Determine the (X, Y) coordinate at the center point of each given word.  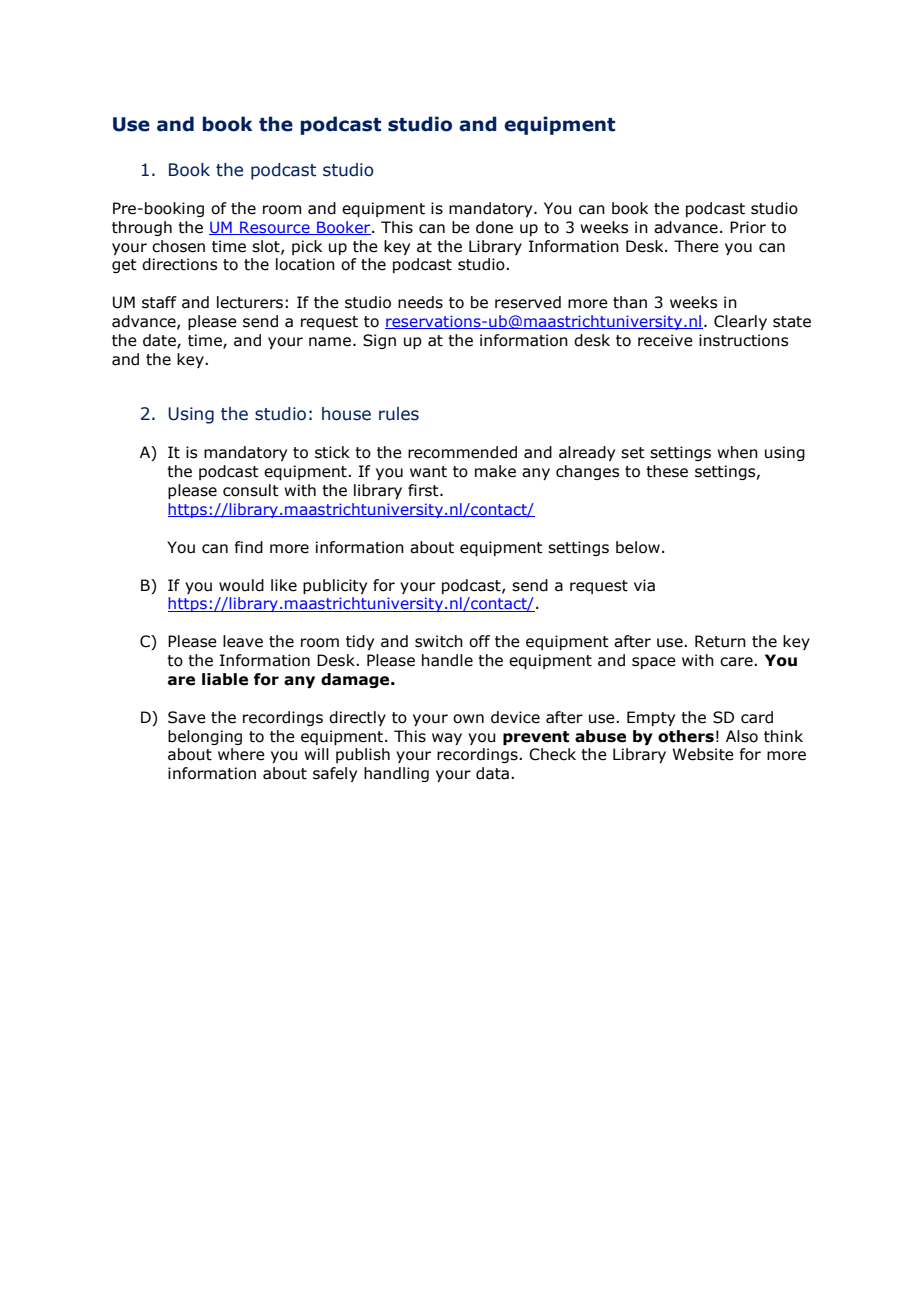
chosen (178, 246)
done (494, 227)
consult (251, 490)
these (667, 471)
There (696, 246)
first (424, 490)
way (447, 739)
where (241, 754)
